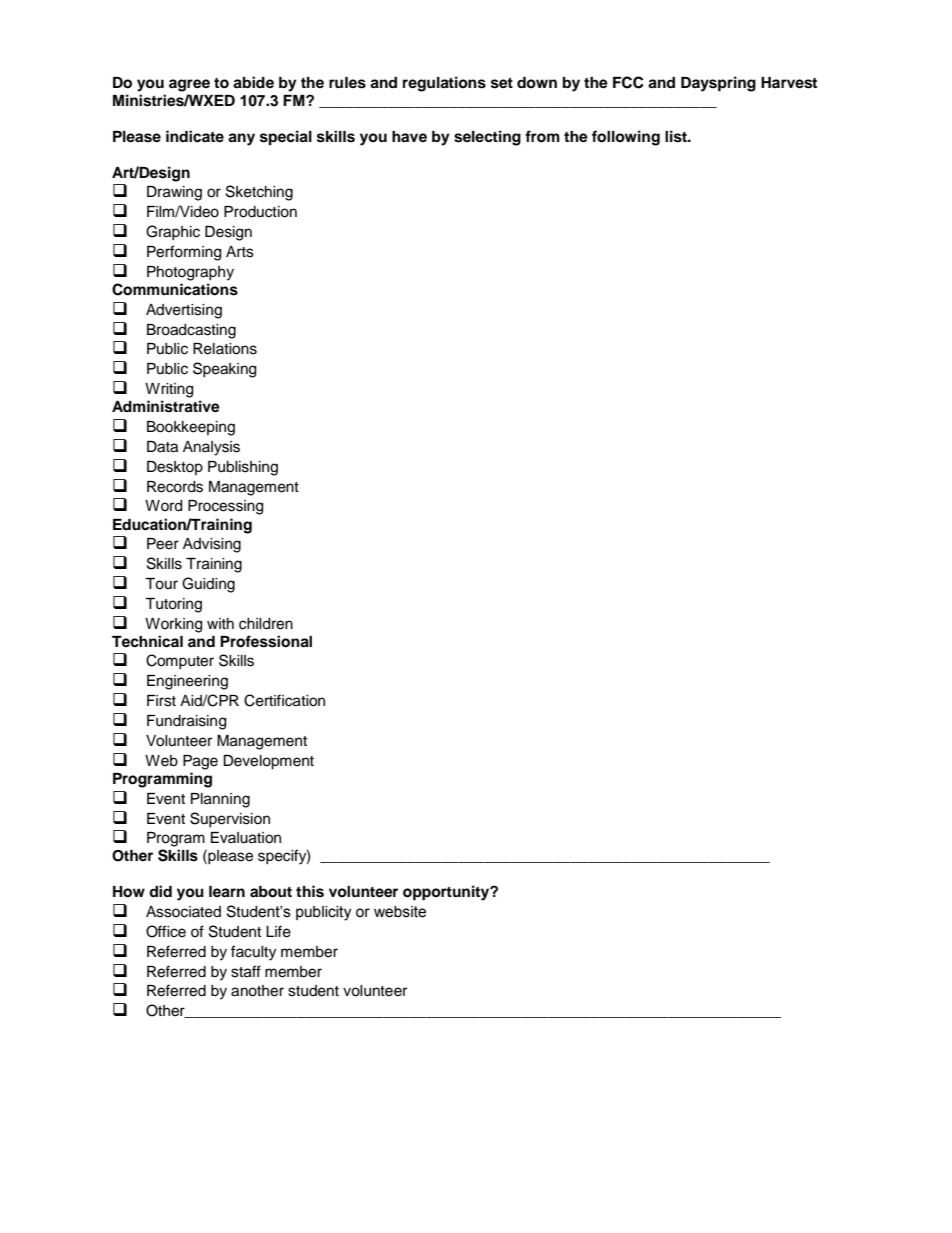  Describe the element at coordinates (447, 893) in the screenshot. I see `opportunity` at that location.
